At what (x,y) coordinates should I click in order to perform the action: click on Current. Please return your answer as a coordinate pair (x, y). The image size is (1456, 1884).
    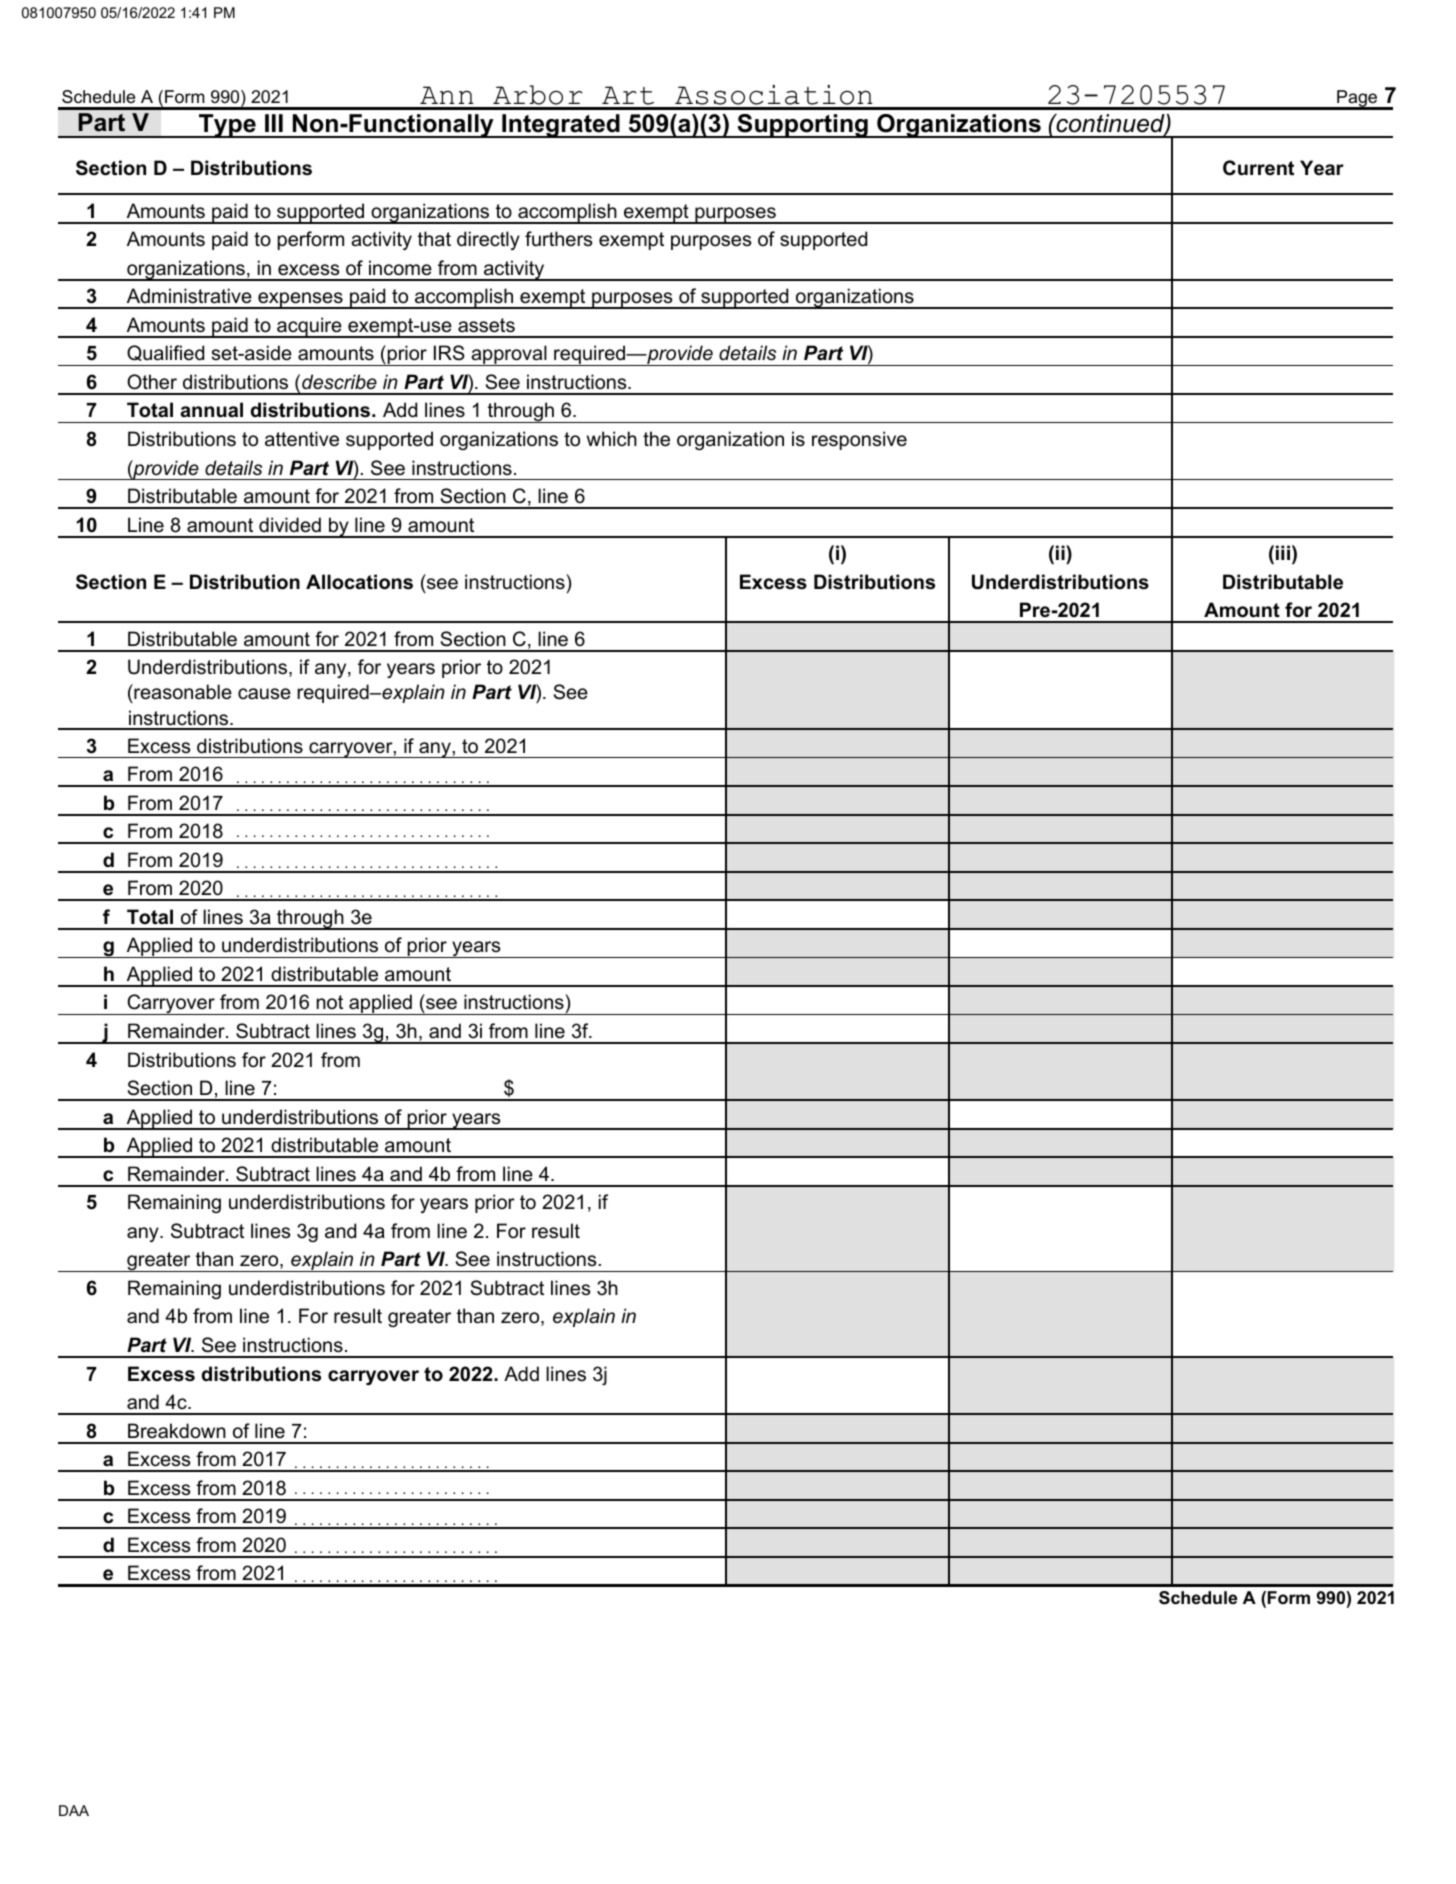
    Looking at the image, I should click on (1258, 168).
